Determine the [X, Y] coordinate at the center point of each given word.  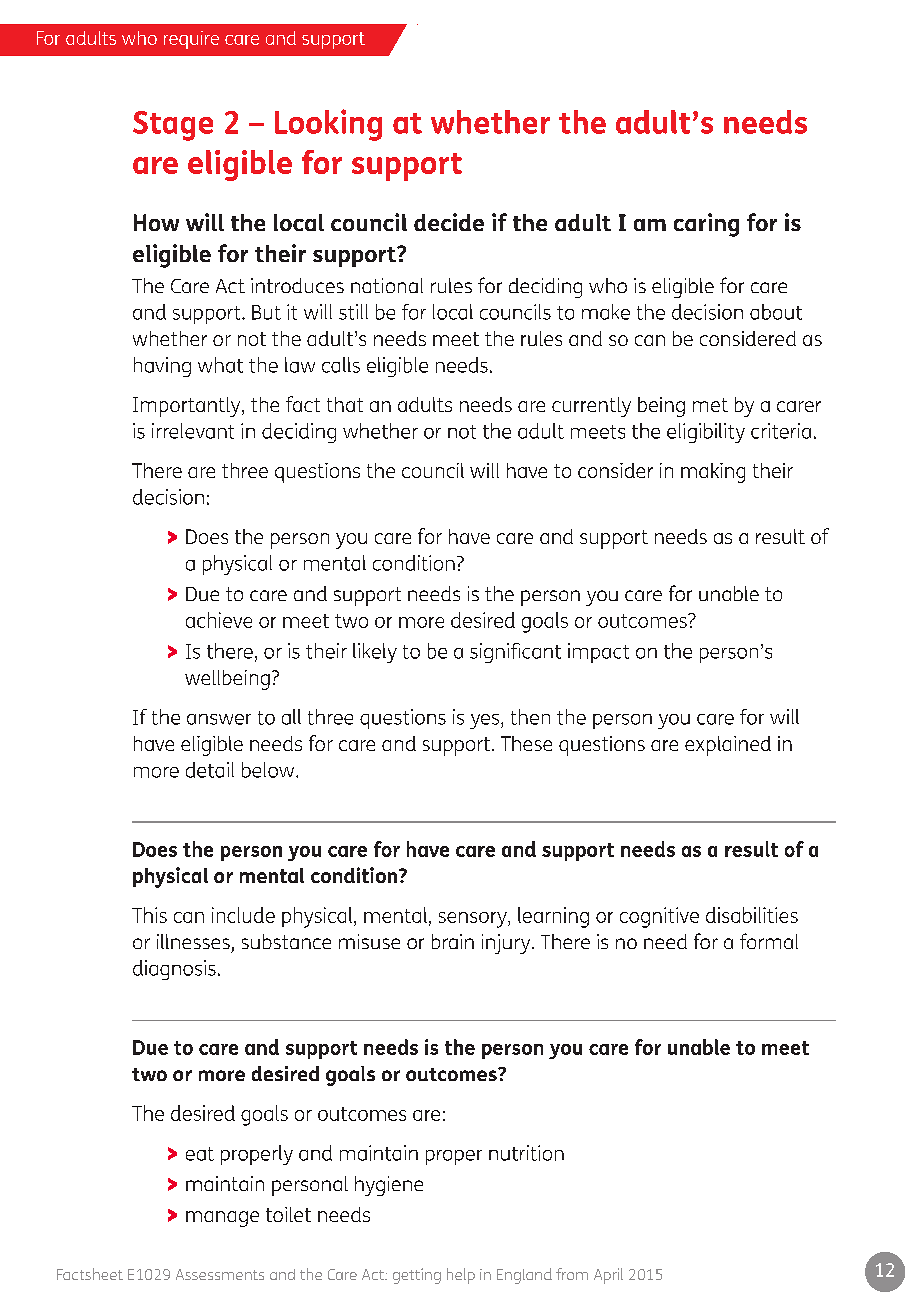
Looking [328, 125]
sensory [474, 920]
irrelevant [193, 431]
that [345, 404]
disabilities [752, 915]
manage [222, 1219]
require [191, 40]
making [713, 473]
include [243, 915]
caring [706, 225]
